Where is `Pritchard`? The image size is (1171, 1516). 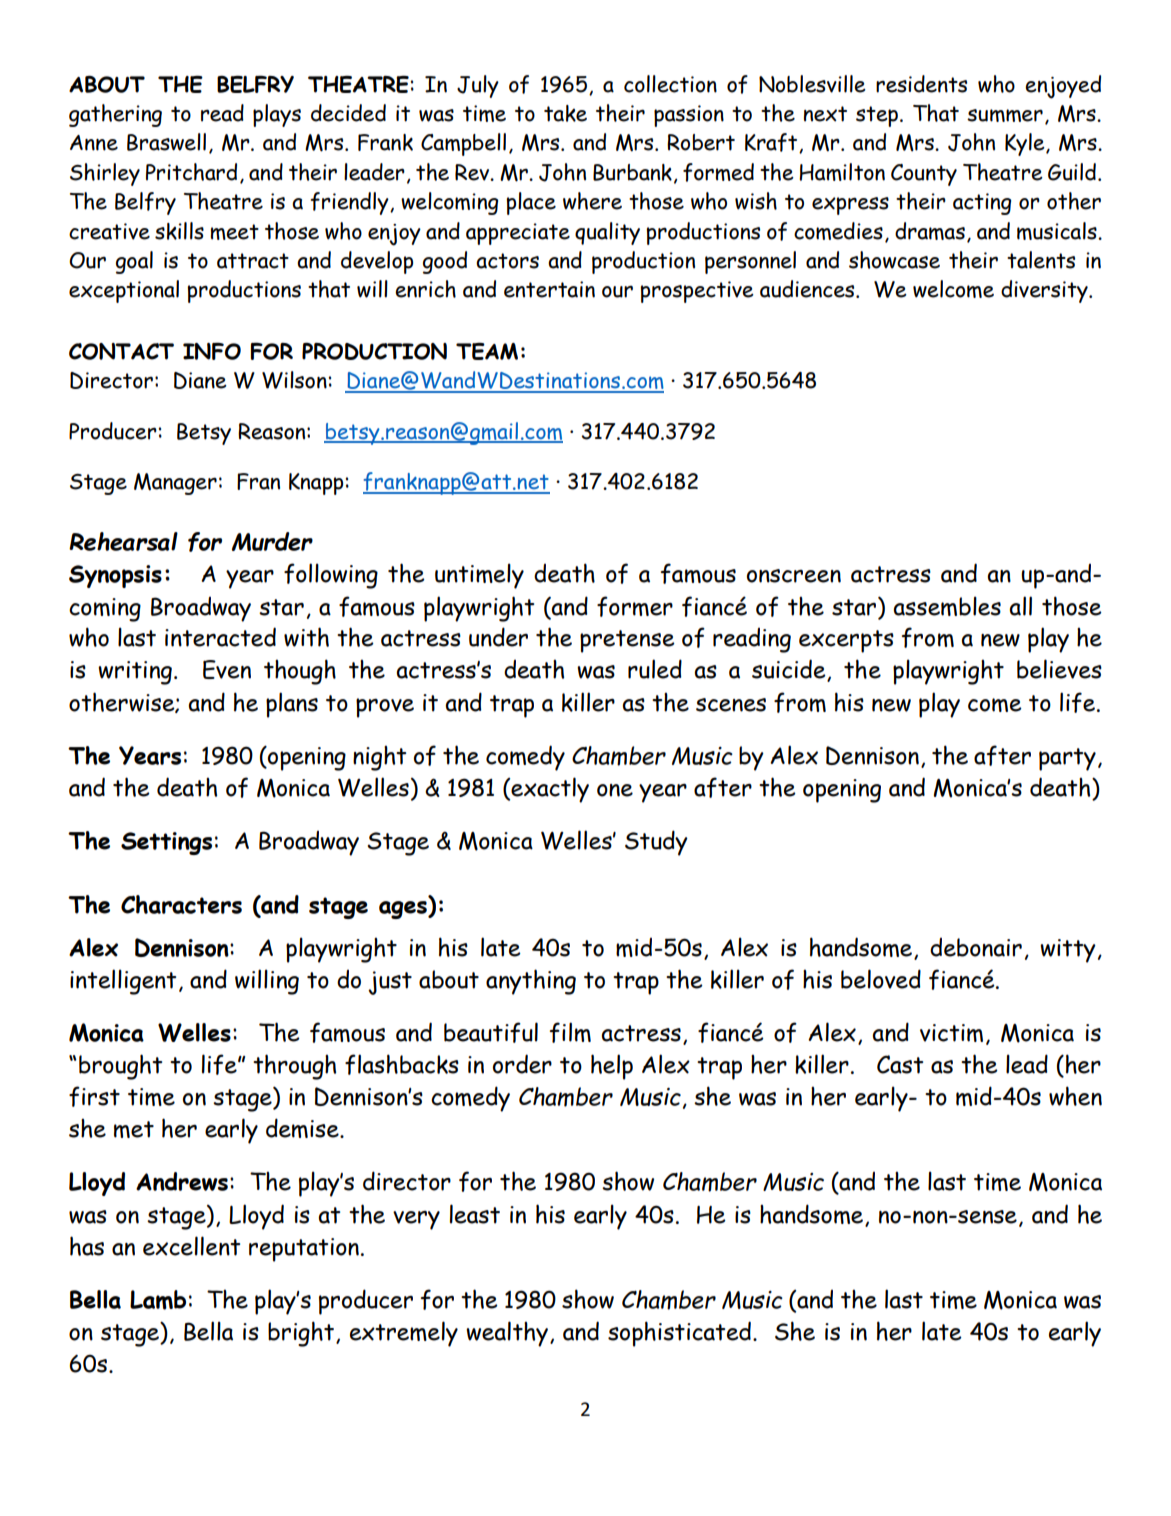 Pritchard is located at coordinates (191, 172).
